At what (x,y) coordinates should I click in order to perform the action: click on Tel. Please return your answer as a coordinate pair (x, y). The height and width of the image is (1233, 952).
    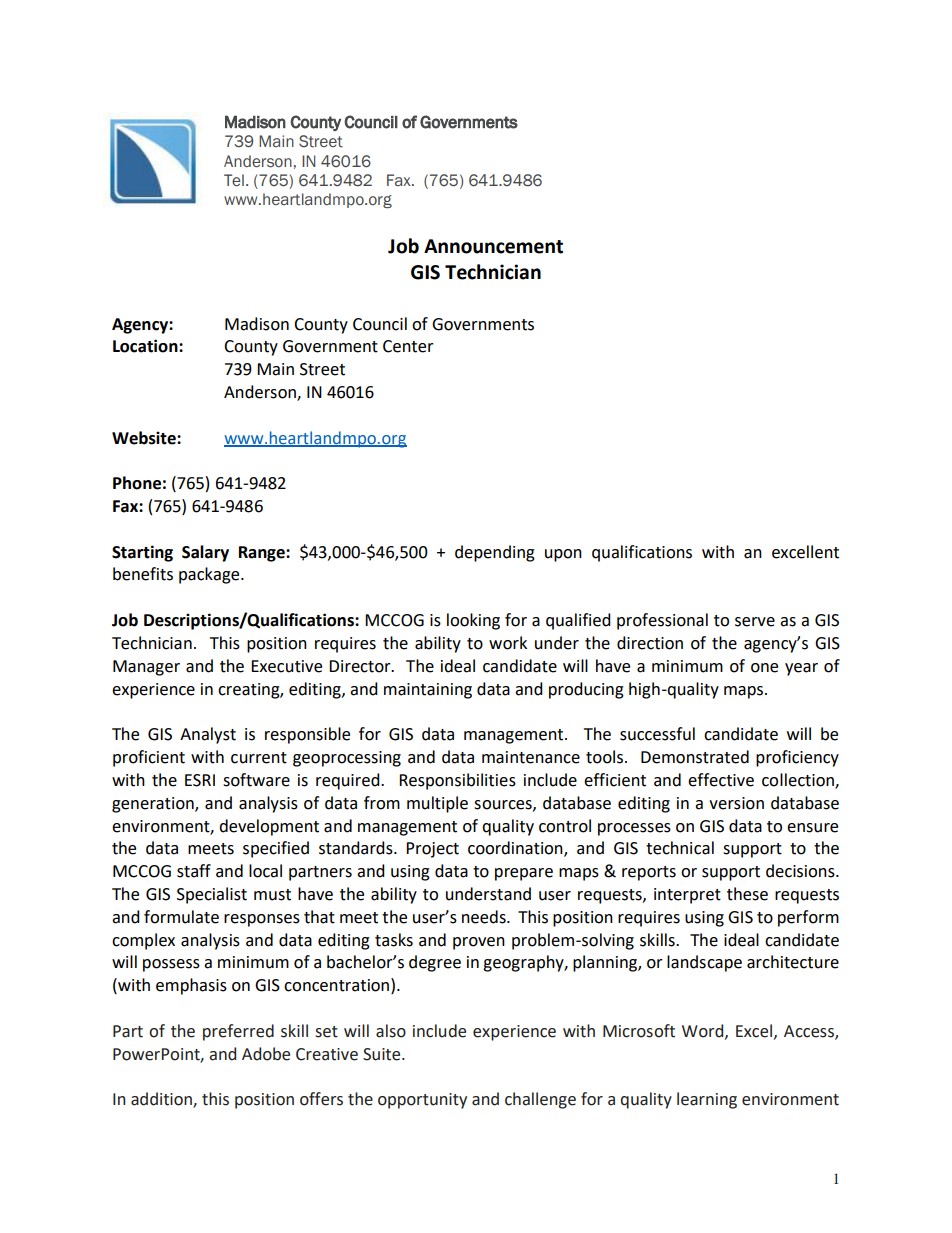
    Looking at the image, I should click on (234, 180).
